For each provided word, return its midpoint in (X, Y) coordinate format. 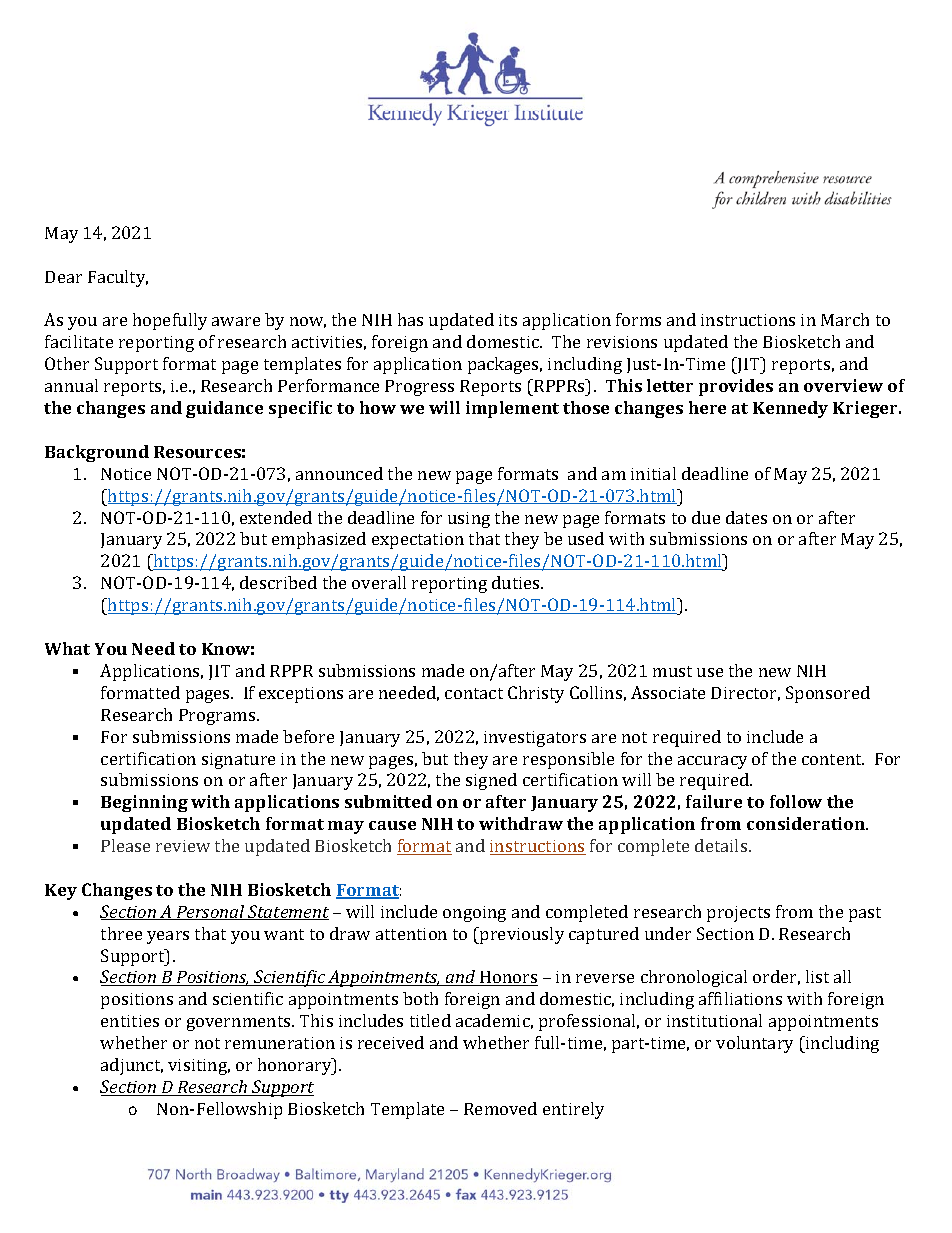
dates (746, 517)
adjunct (132, 1066)
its (508, 320)
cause (392, 825)
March (845, 319)
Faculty (118, 278)
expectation (418, 541)
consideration (807, 823)
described (278, 582)
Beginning (144, 803)
